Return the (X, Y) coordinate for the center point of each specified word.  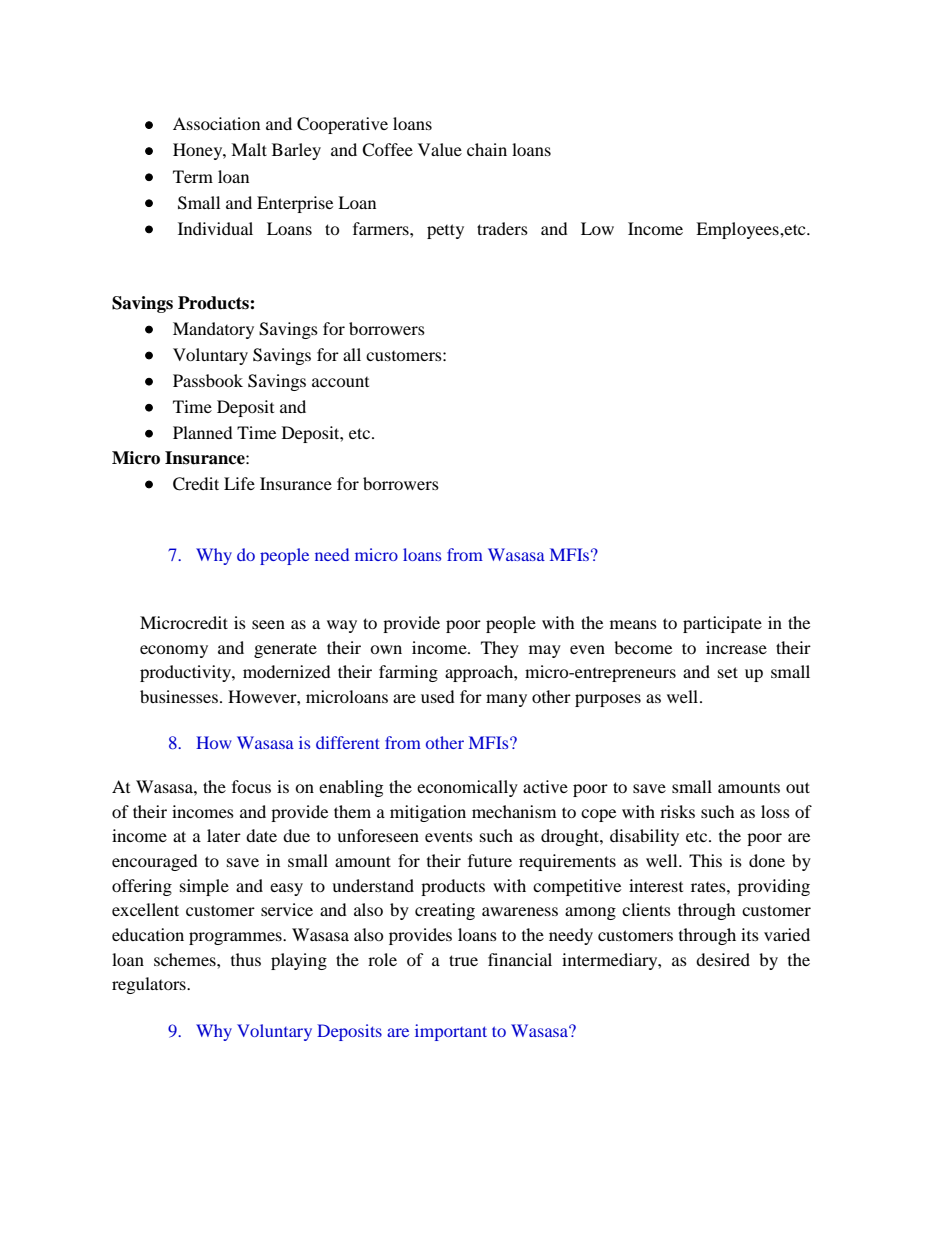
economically (467, 788)
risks (677, 811)
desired (723, 959)
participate (722, 624)
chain (487, 149)
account (340, 382)
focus (251, 786)
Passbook (208, 380)
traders (502, 228)
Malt (249, 149)
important (451, 1032)
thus (246, 959)
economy (174, 651)
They (500, 649)
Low (597, 228)
